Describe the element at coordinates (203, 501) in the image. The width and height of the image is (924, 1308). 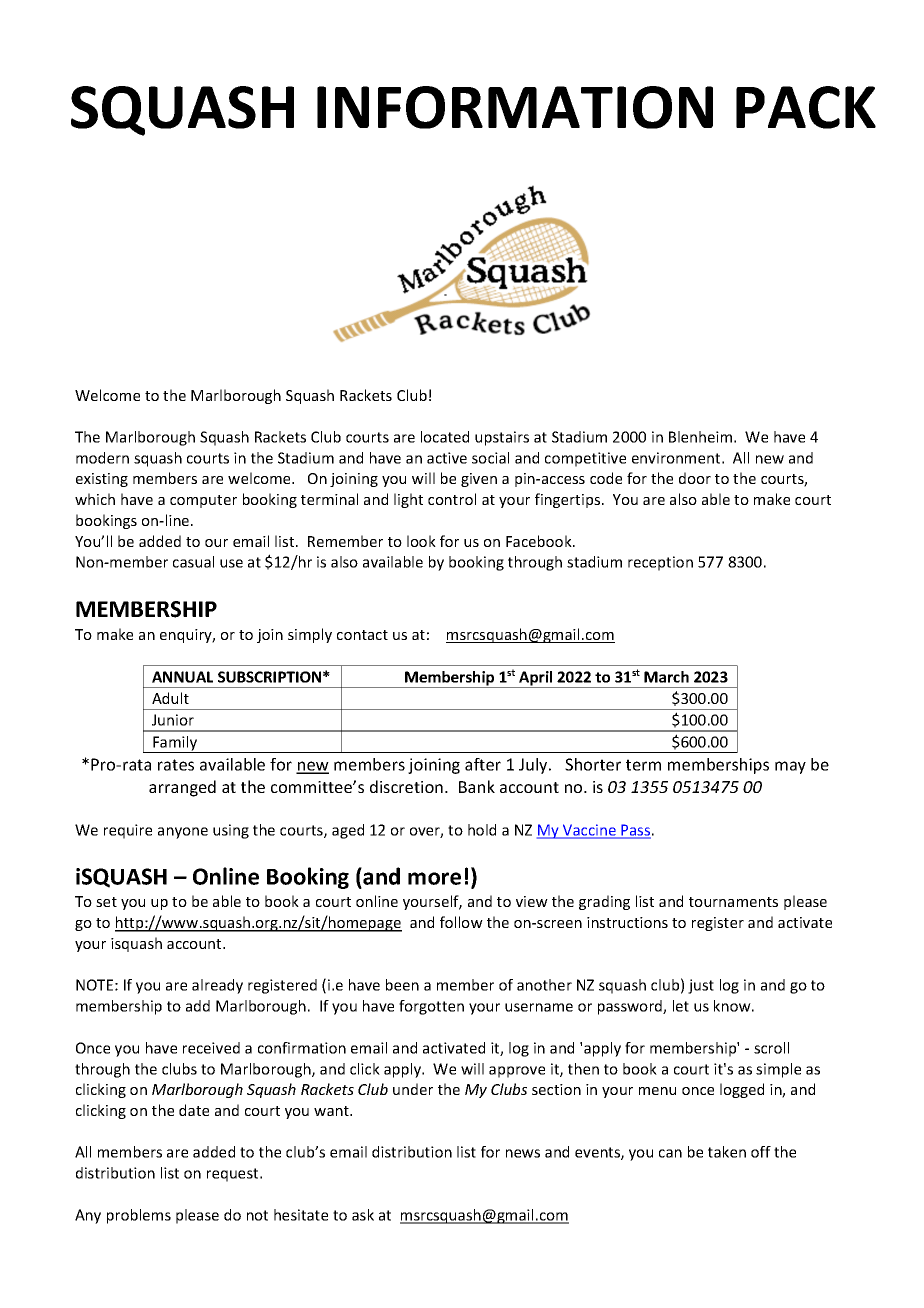
I see `computer` at that location.
